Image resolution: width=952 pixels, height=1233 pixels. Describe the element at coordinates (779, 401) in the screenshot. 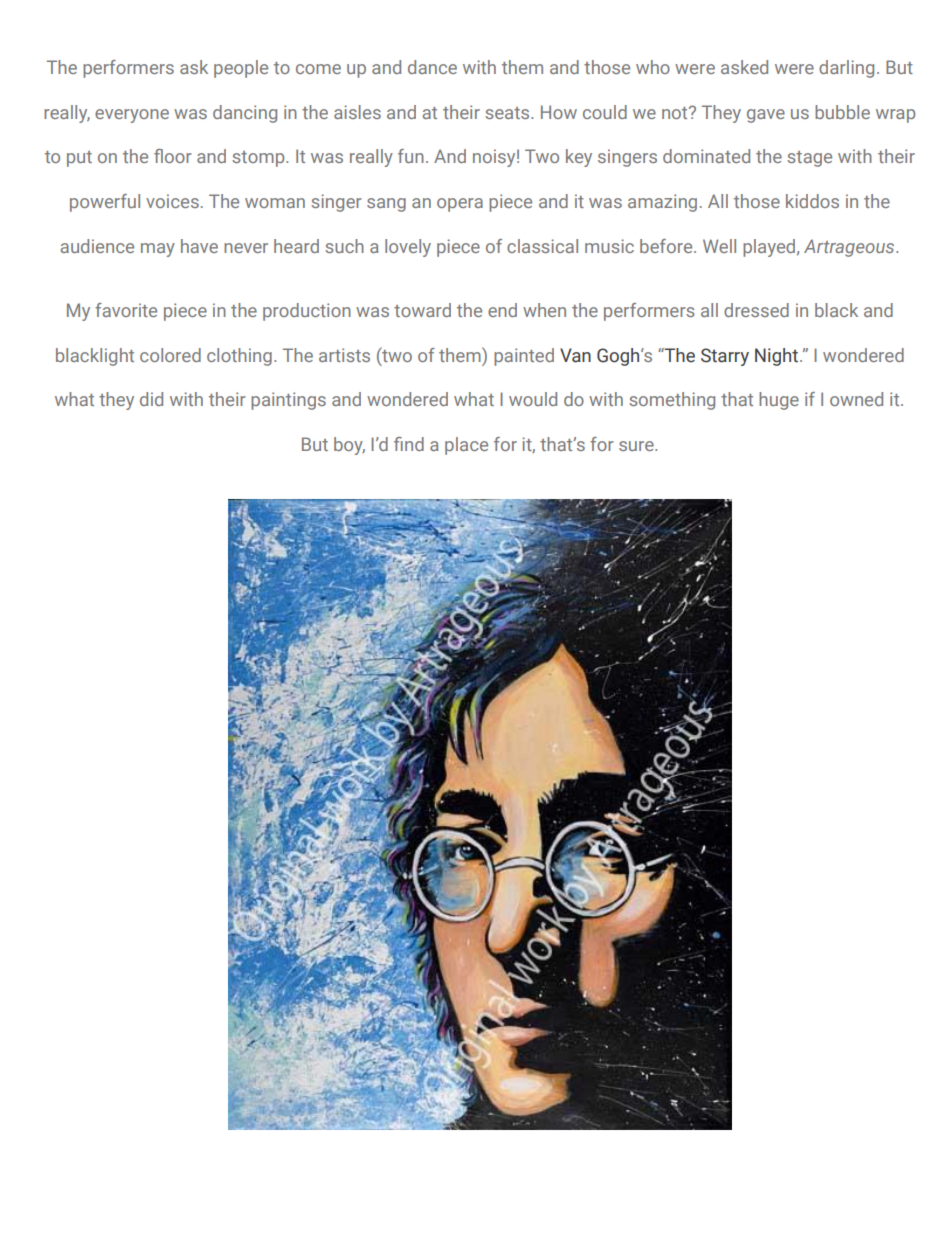

I see `huge` at that location.
